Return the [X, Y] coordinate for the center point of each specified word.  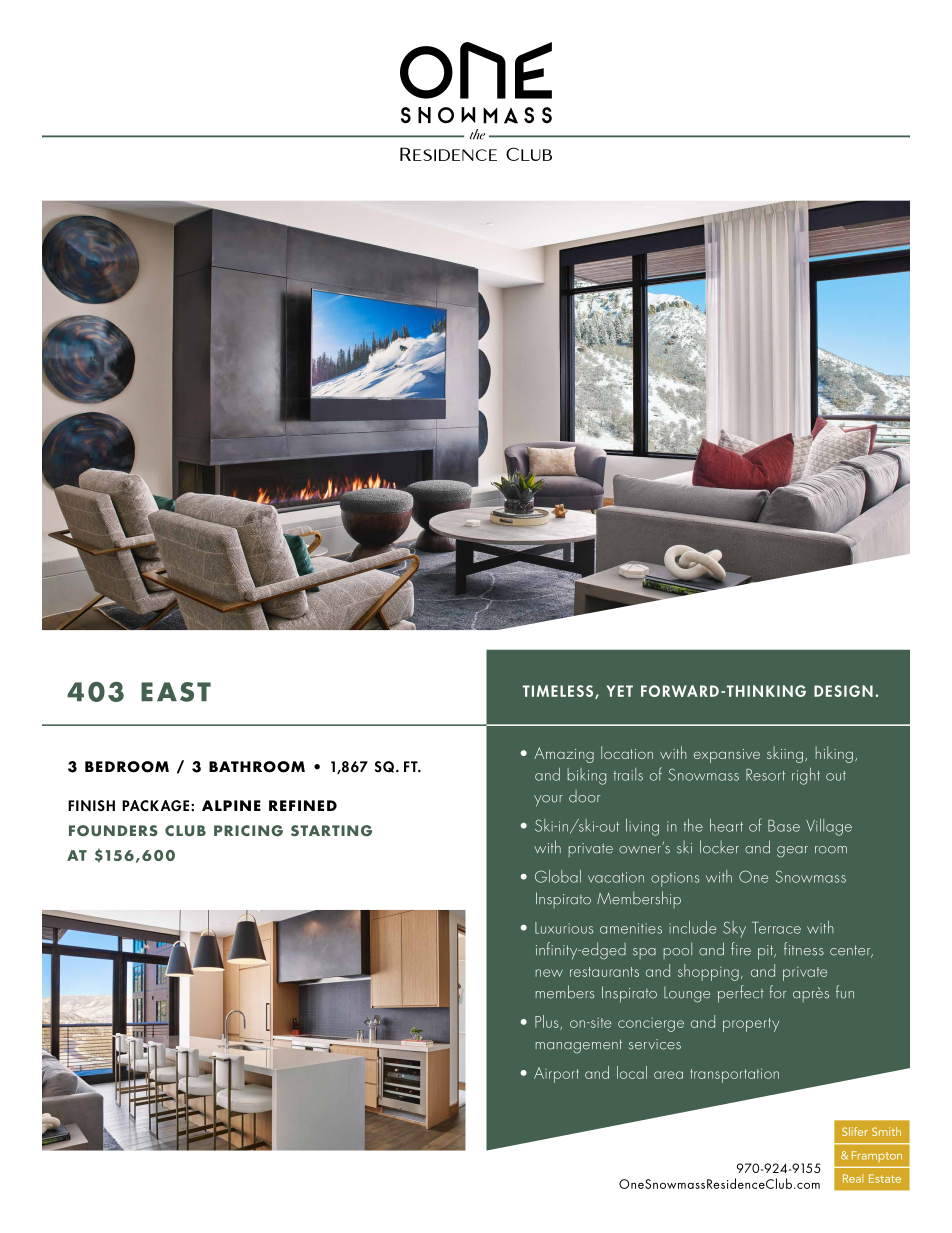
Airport [556, 1075]
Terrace [776, 928]
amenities [631, 928]
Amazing [564, 755]
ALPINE [231, 805]
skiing [785, 754]
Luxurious [564, 928]
